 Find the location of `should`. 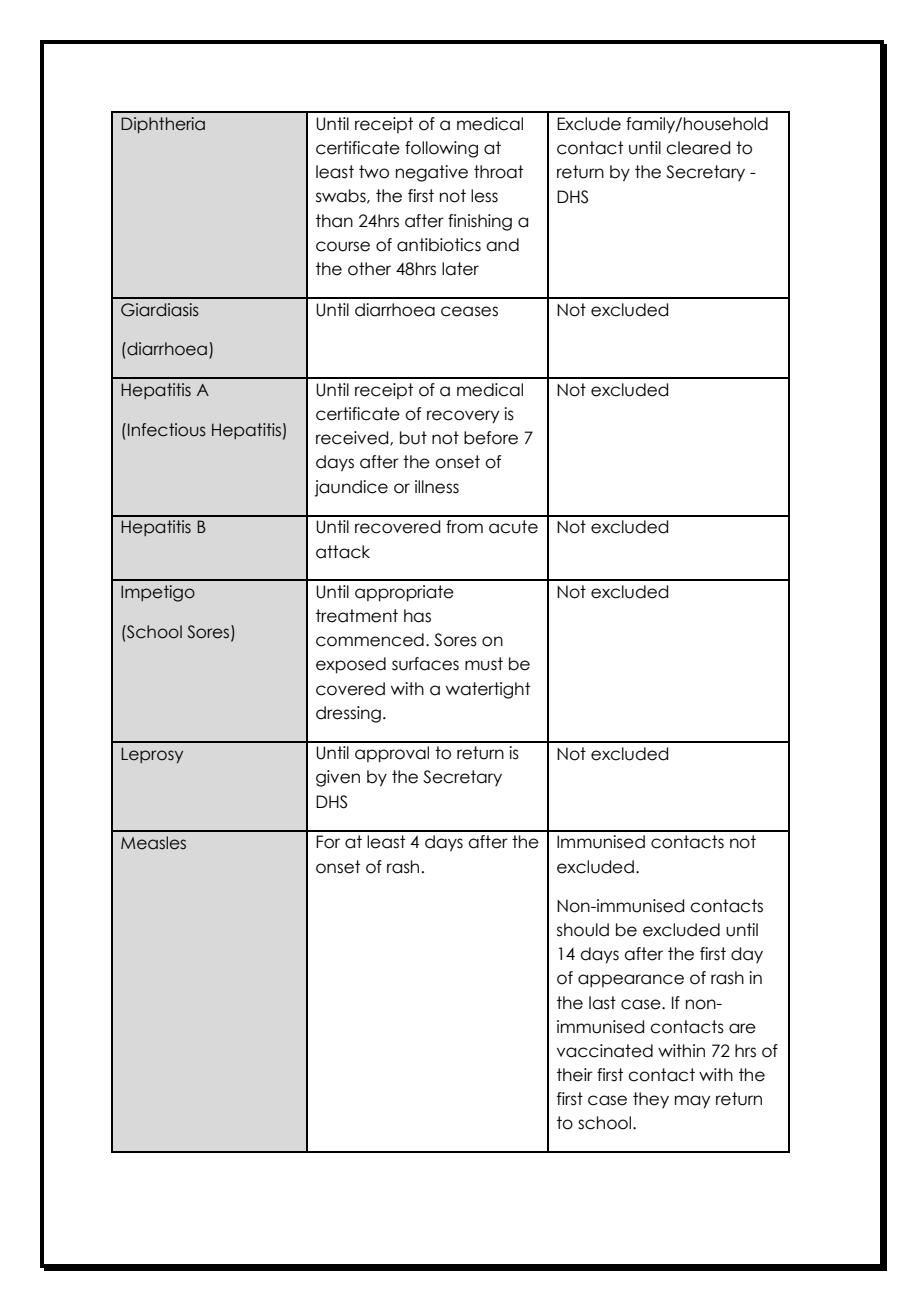

should is located at coordinates (583, 930).
